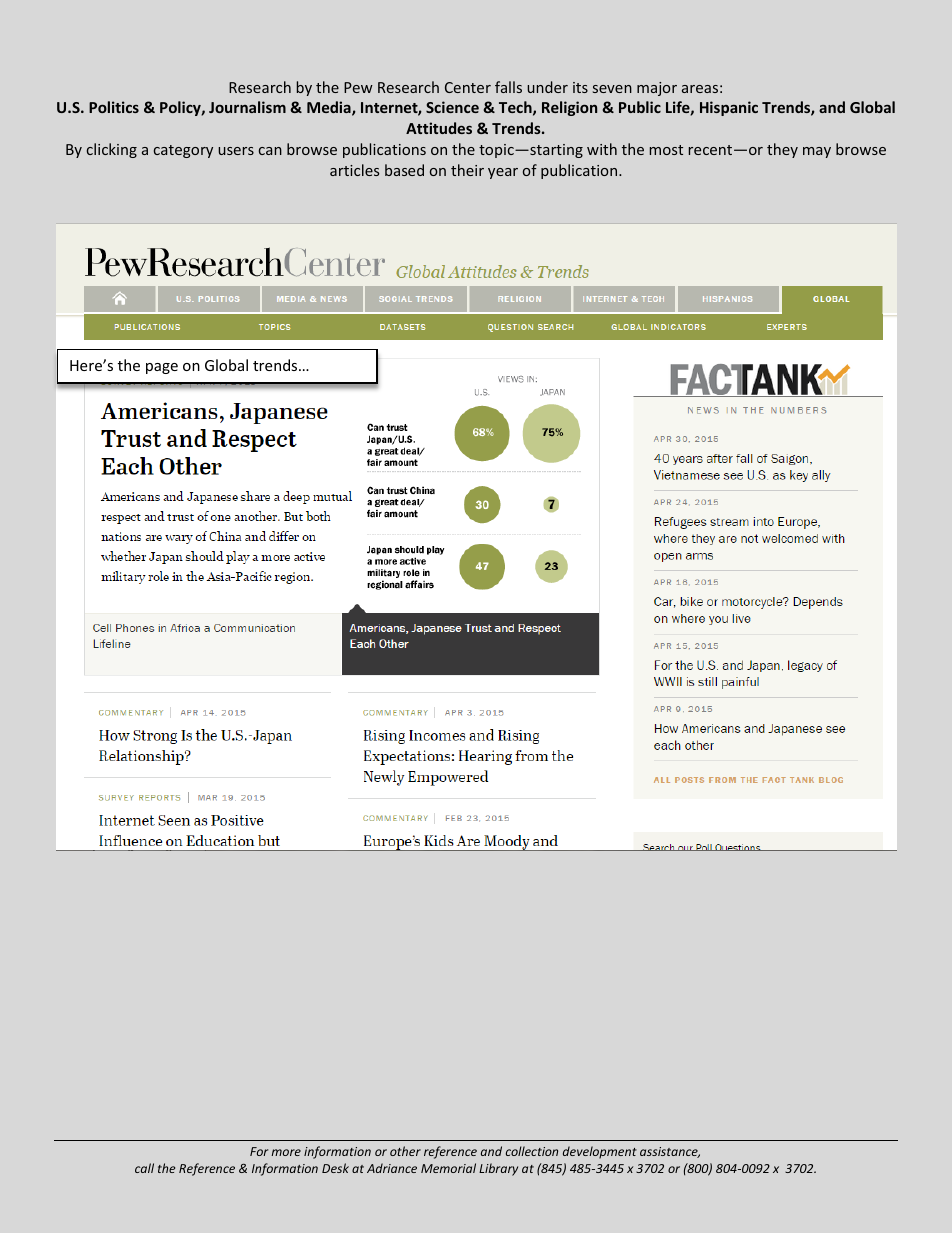  Describe the element at coordinates (498, 1169) in the document. I see `Library` at that location.
